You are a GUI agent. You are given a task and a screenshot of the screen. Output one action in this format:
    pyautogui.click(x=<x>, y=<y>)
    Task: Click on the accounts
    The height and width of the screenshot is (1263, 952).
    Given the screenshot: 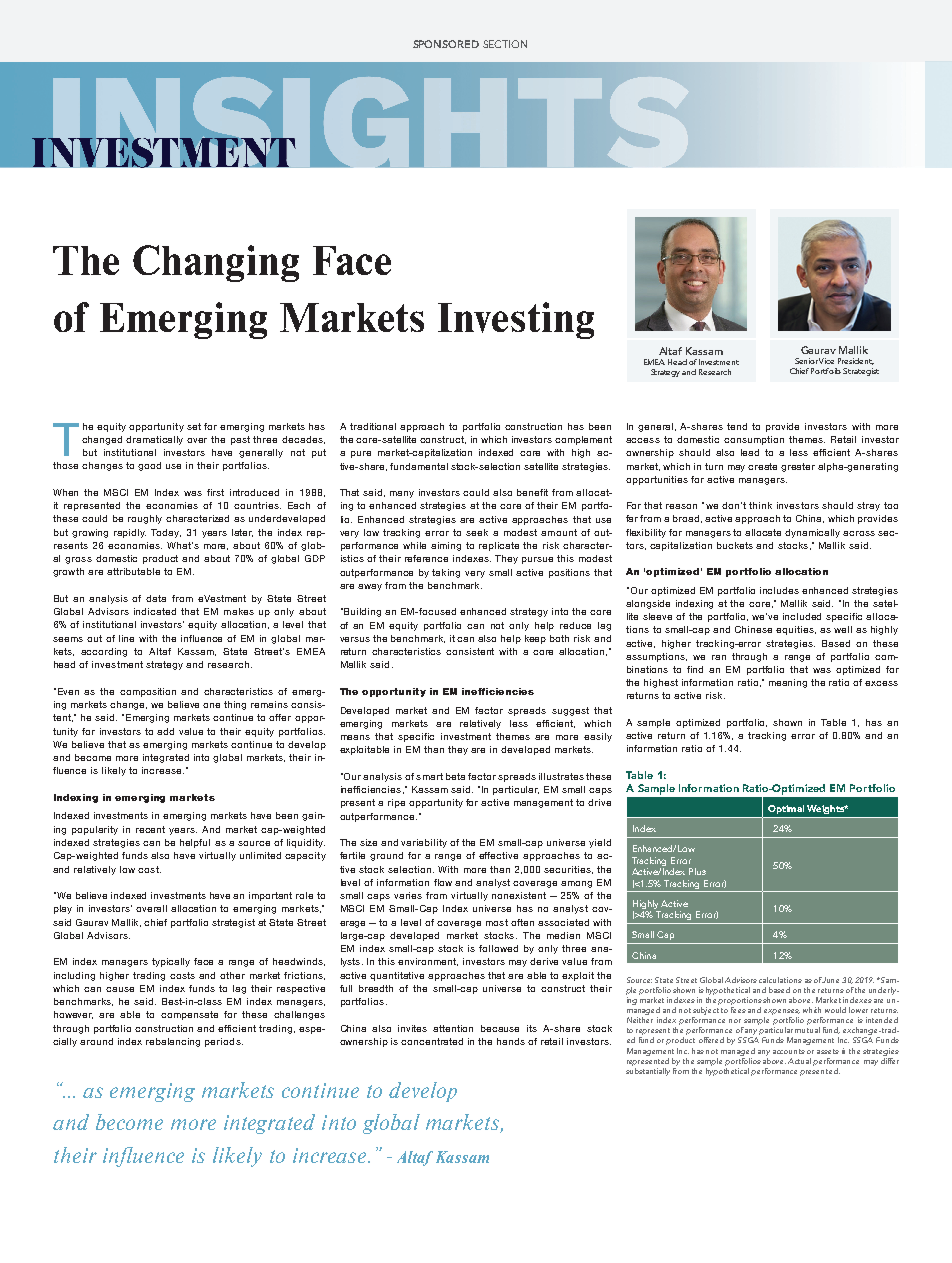 What is the action you would take?
    pyautogui.click(x=789, y=1051)
